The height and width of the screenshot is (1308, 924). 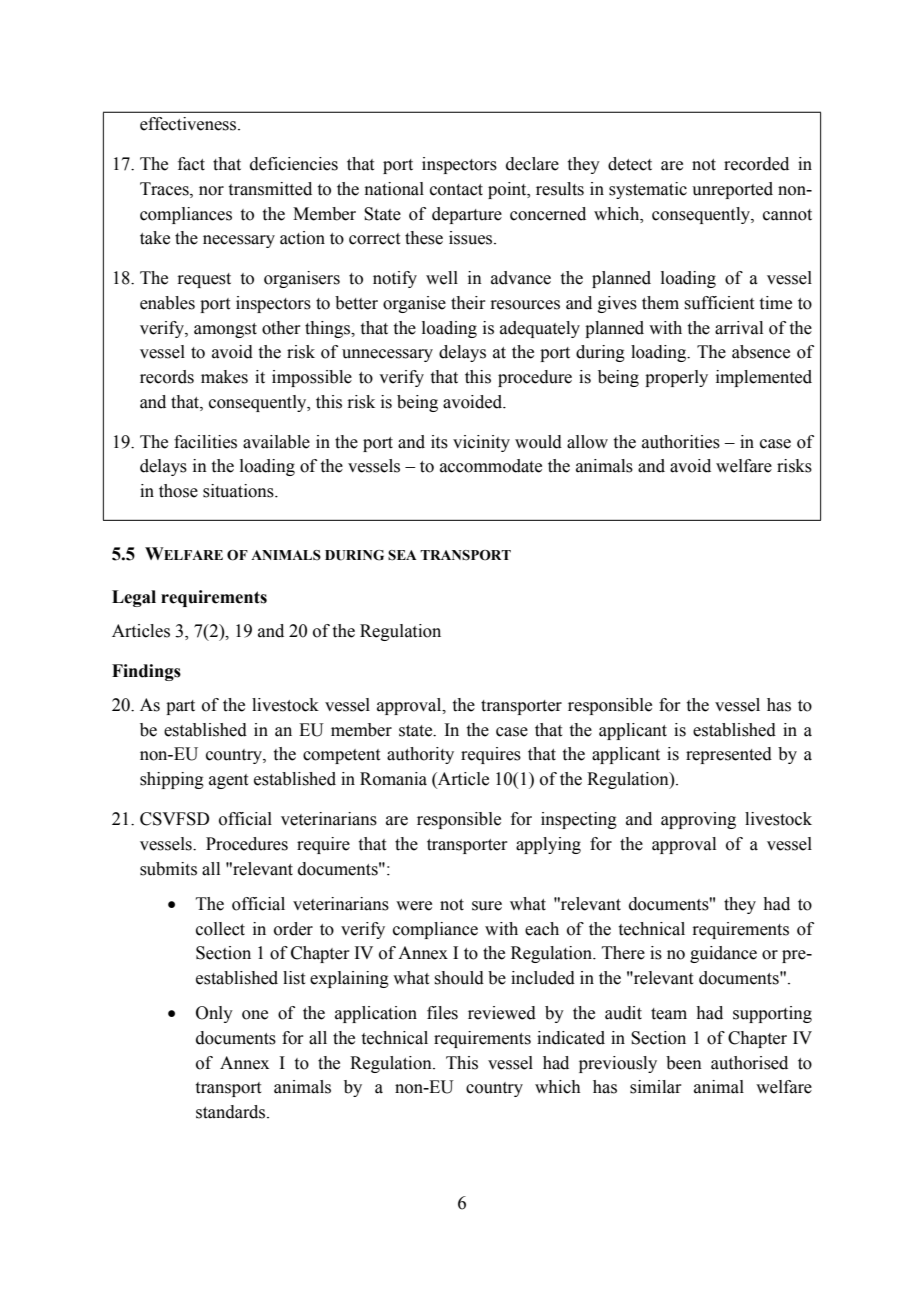 I want to click on recorded, so click(x=756, y=164).
